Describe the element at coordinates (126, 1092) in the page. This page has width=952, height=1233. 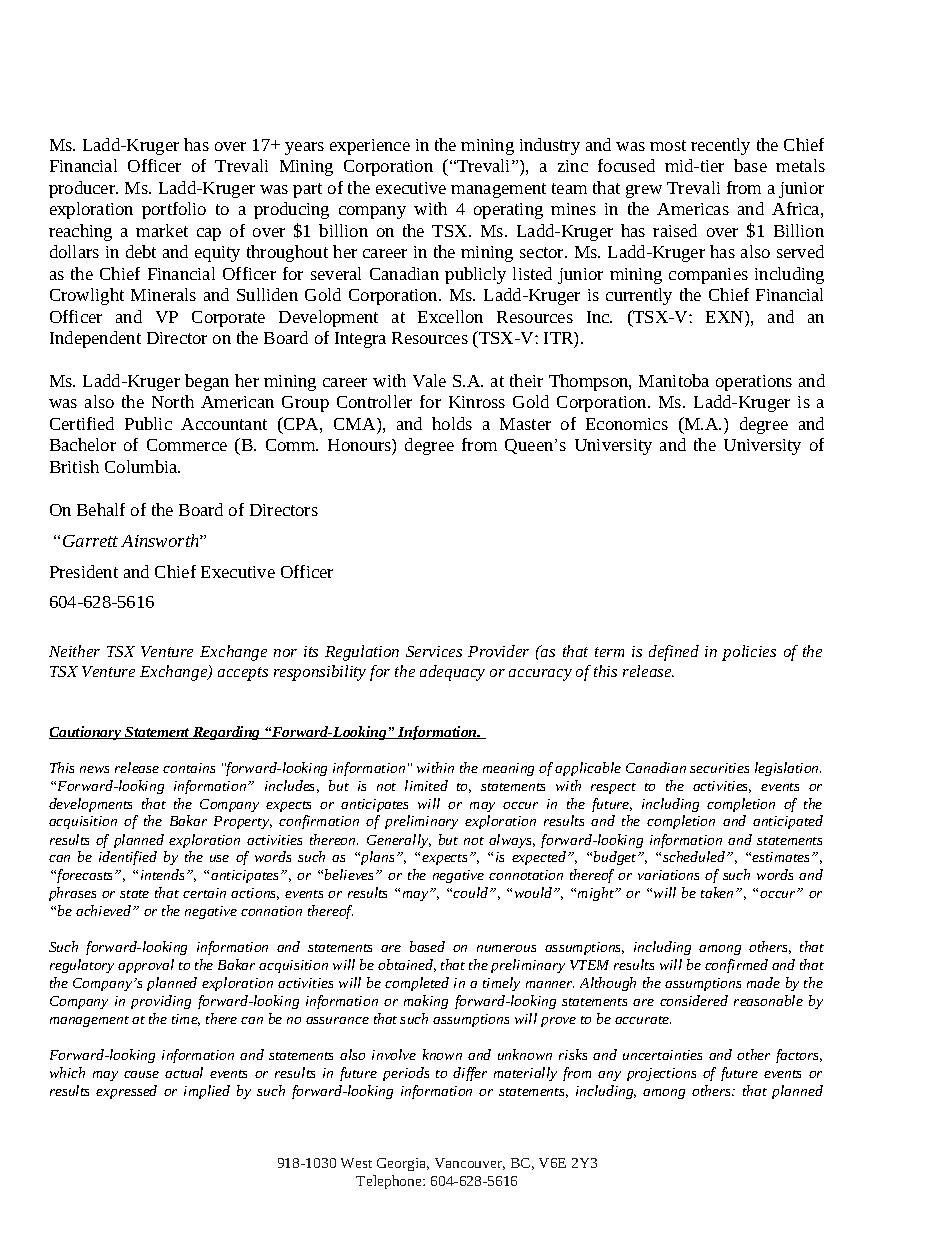
I see `expressed` at that location.
